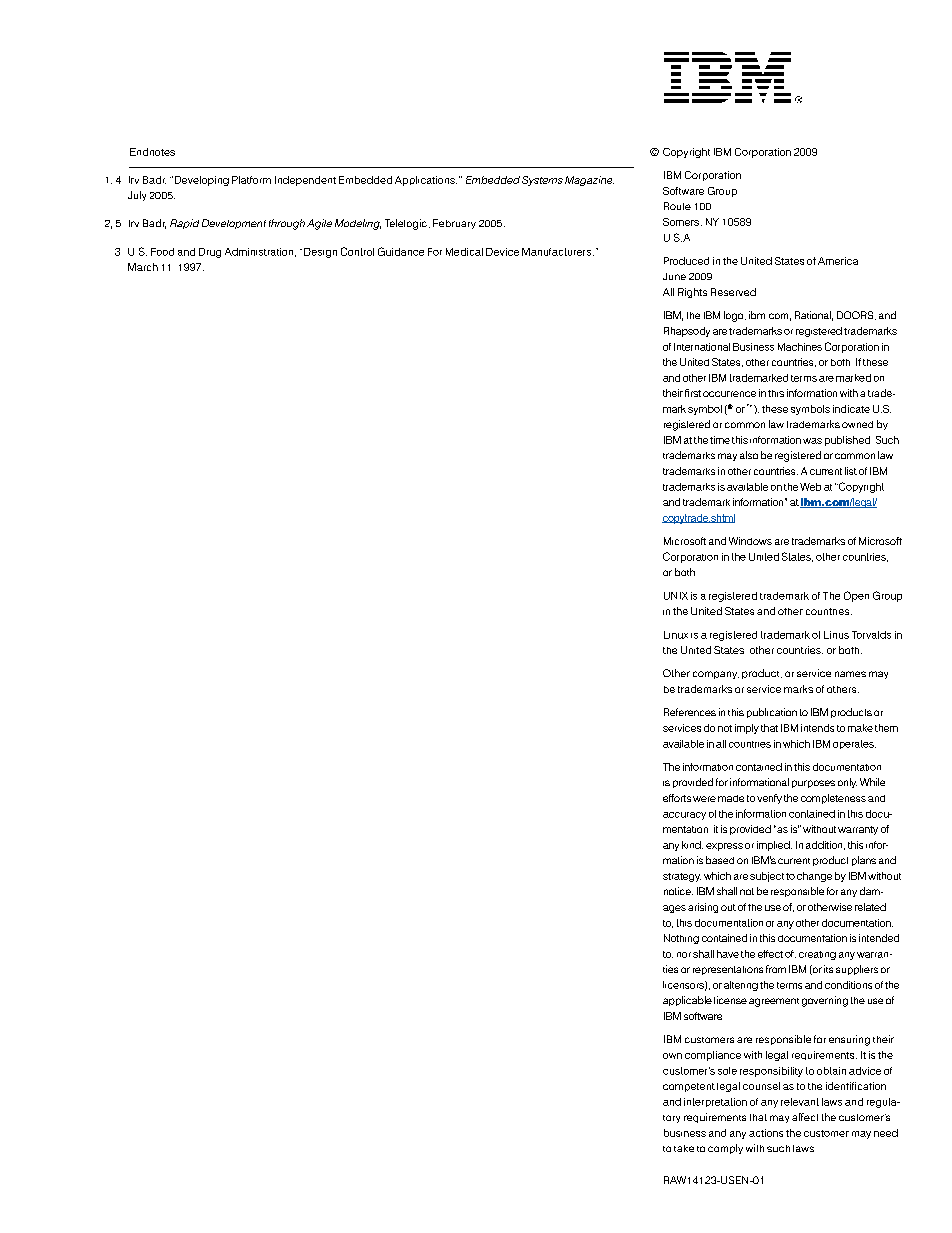  What do you see at coordinates (677, 798) in the screenshot?
I see `efforts` at bounding box center [677, 798].
